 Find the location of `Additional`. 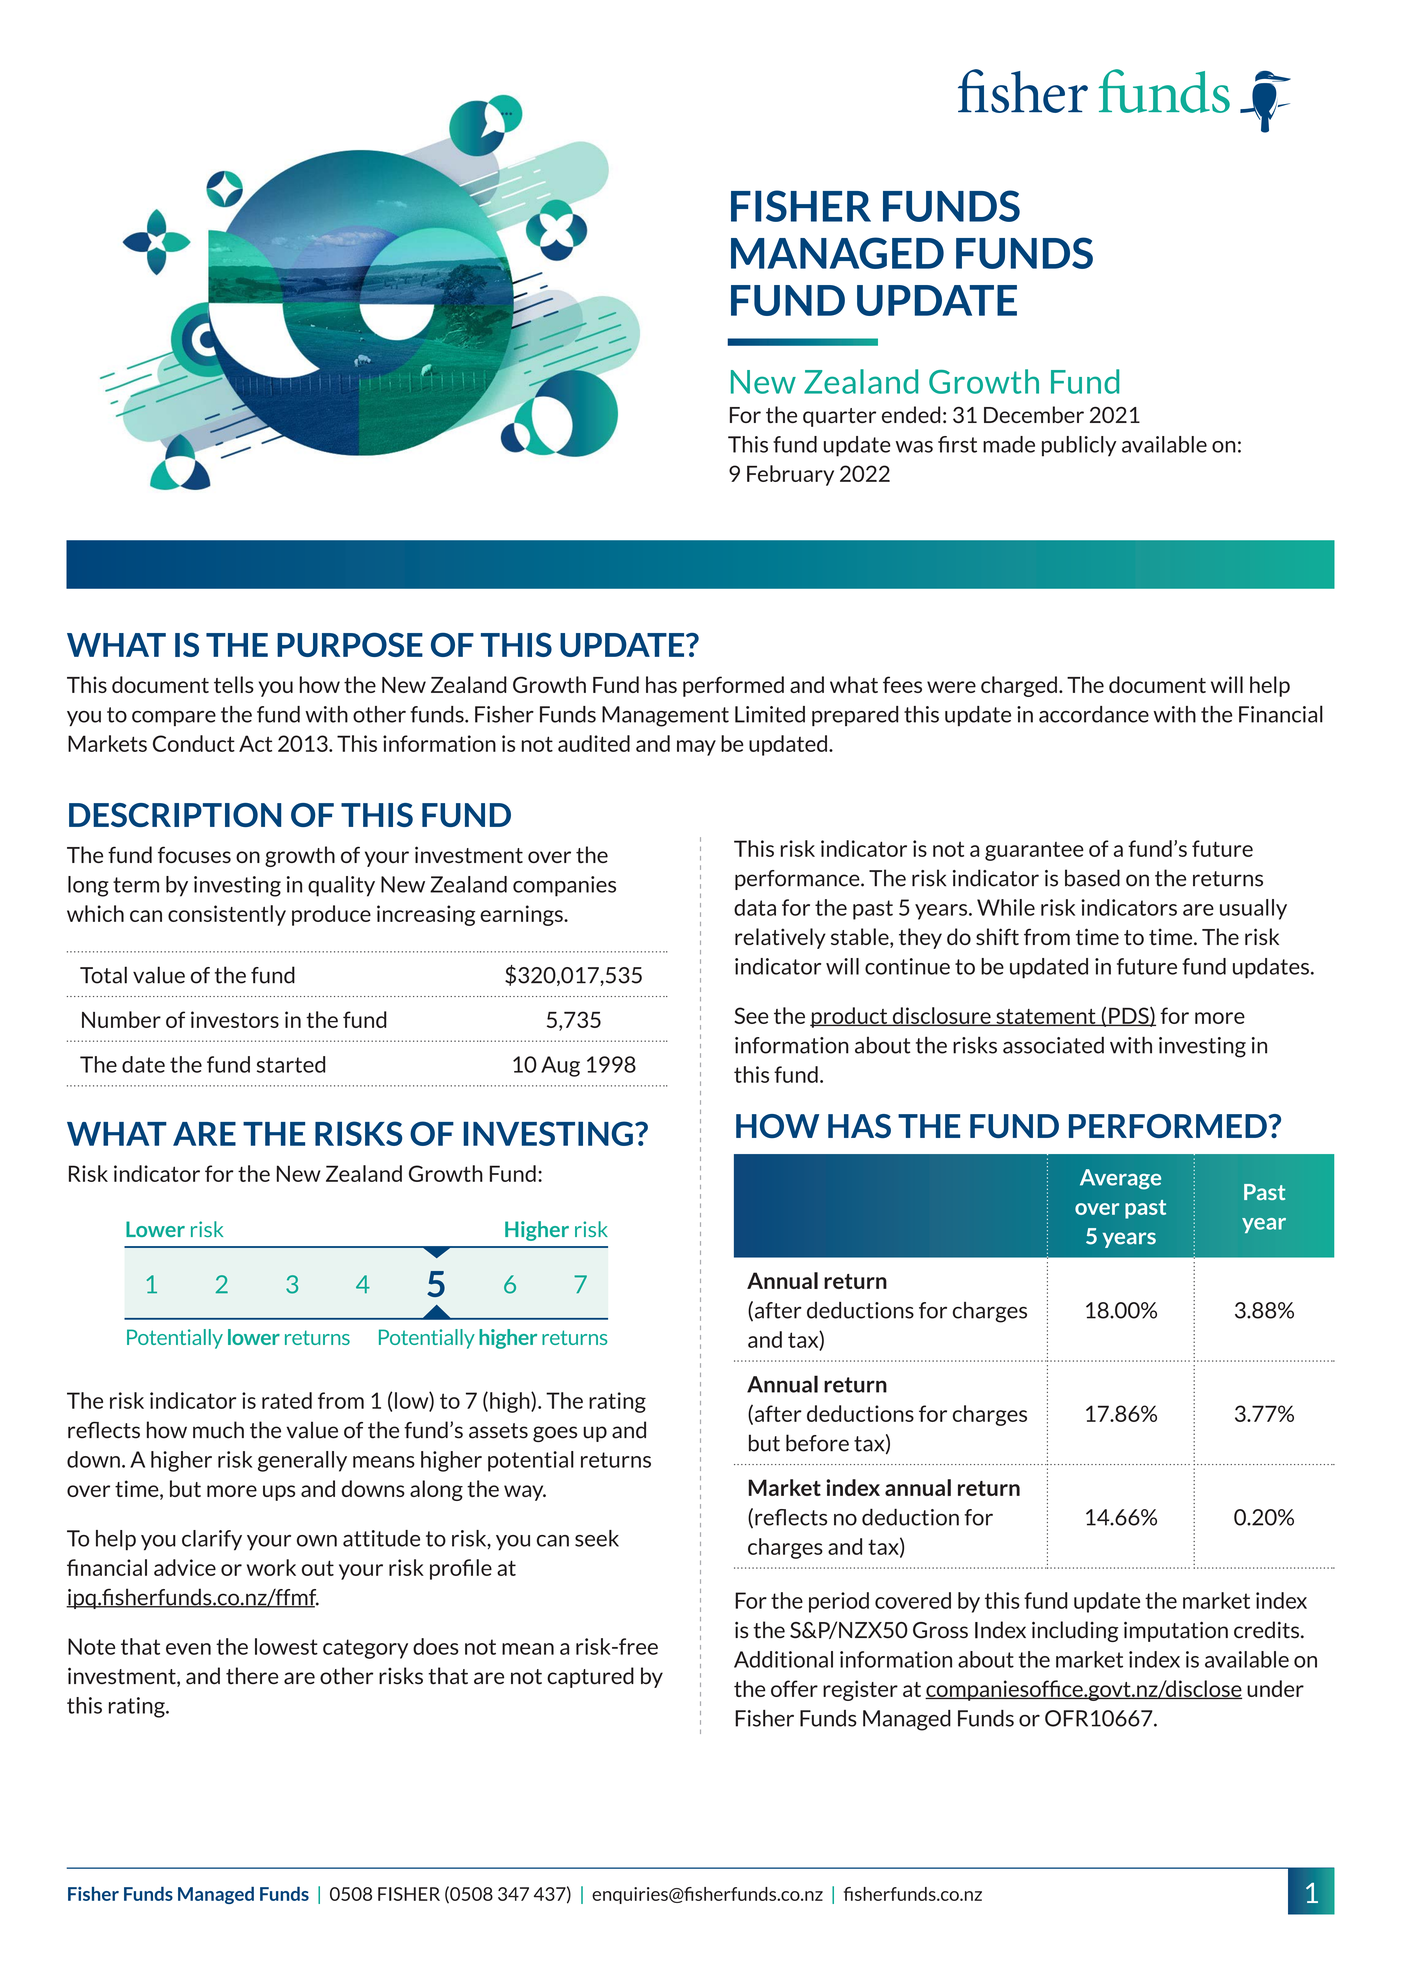

Additional is located at coordinates (783, 1659).
